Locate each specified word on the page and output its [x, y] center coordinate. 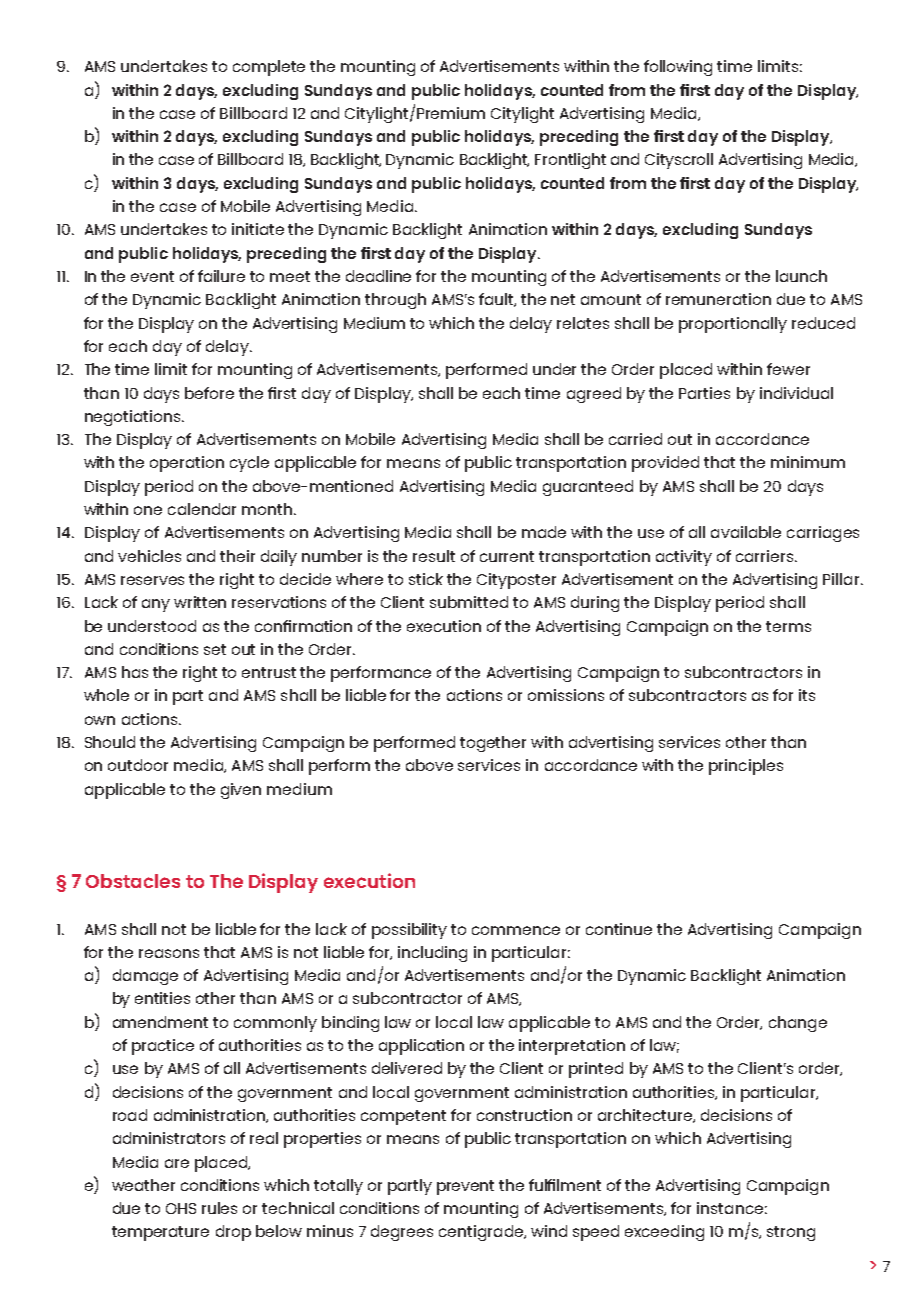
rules [219, 1208]
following [678, 68]
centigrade [482, 1233]
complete [269, 68]
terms [788, 626]
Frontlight [570, 161]
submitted [469, 602]
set [215, 649]
